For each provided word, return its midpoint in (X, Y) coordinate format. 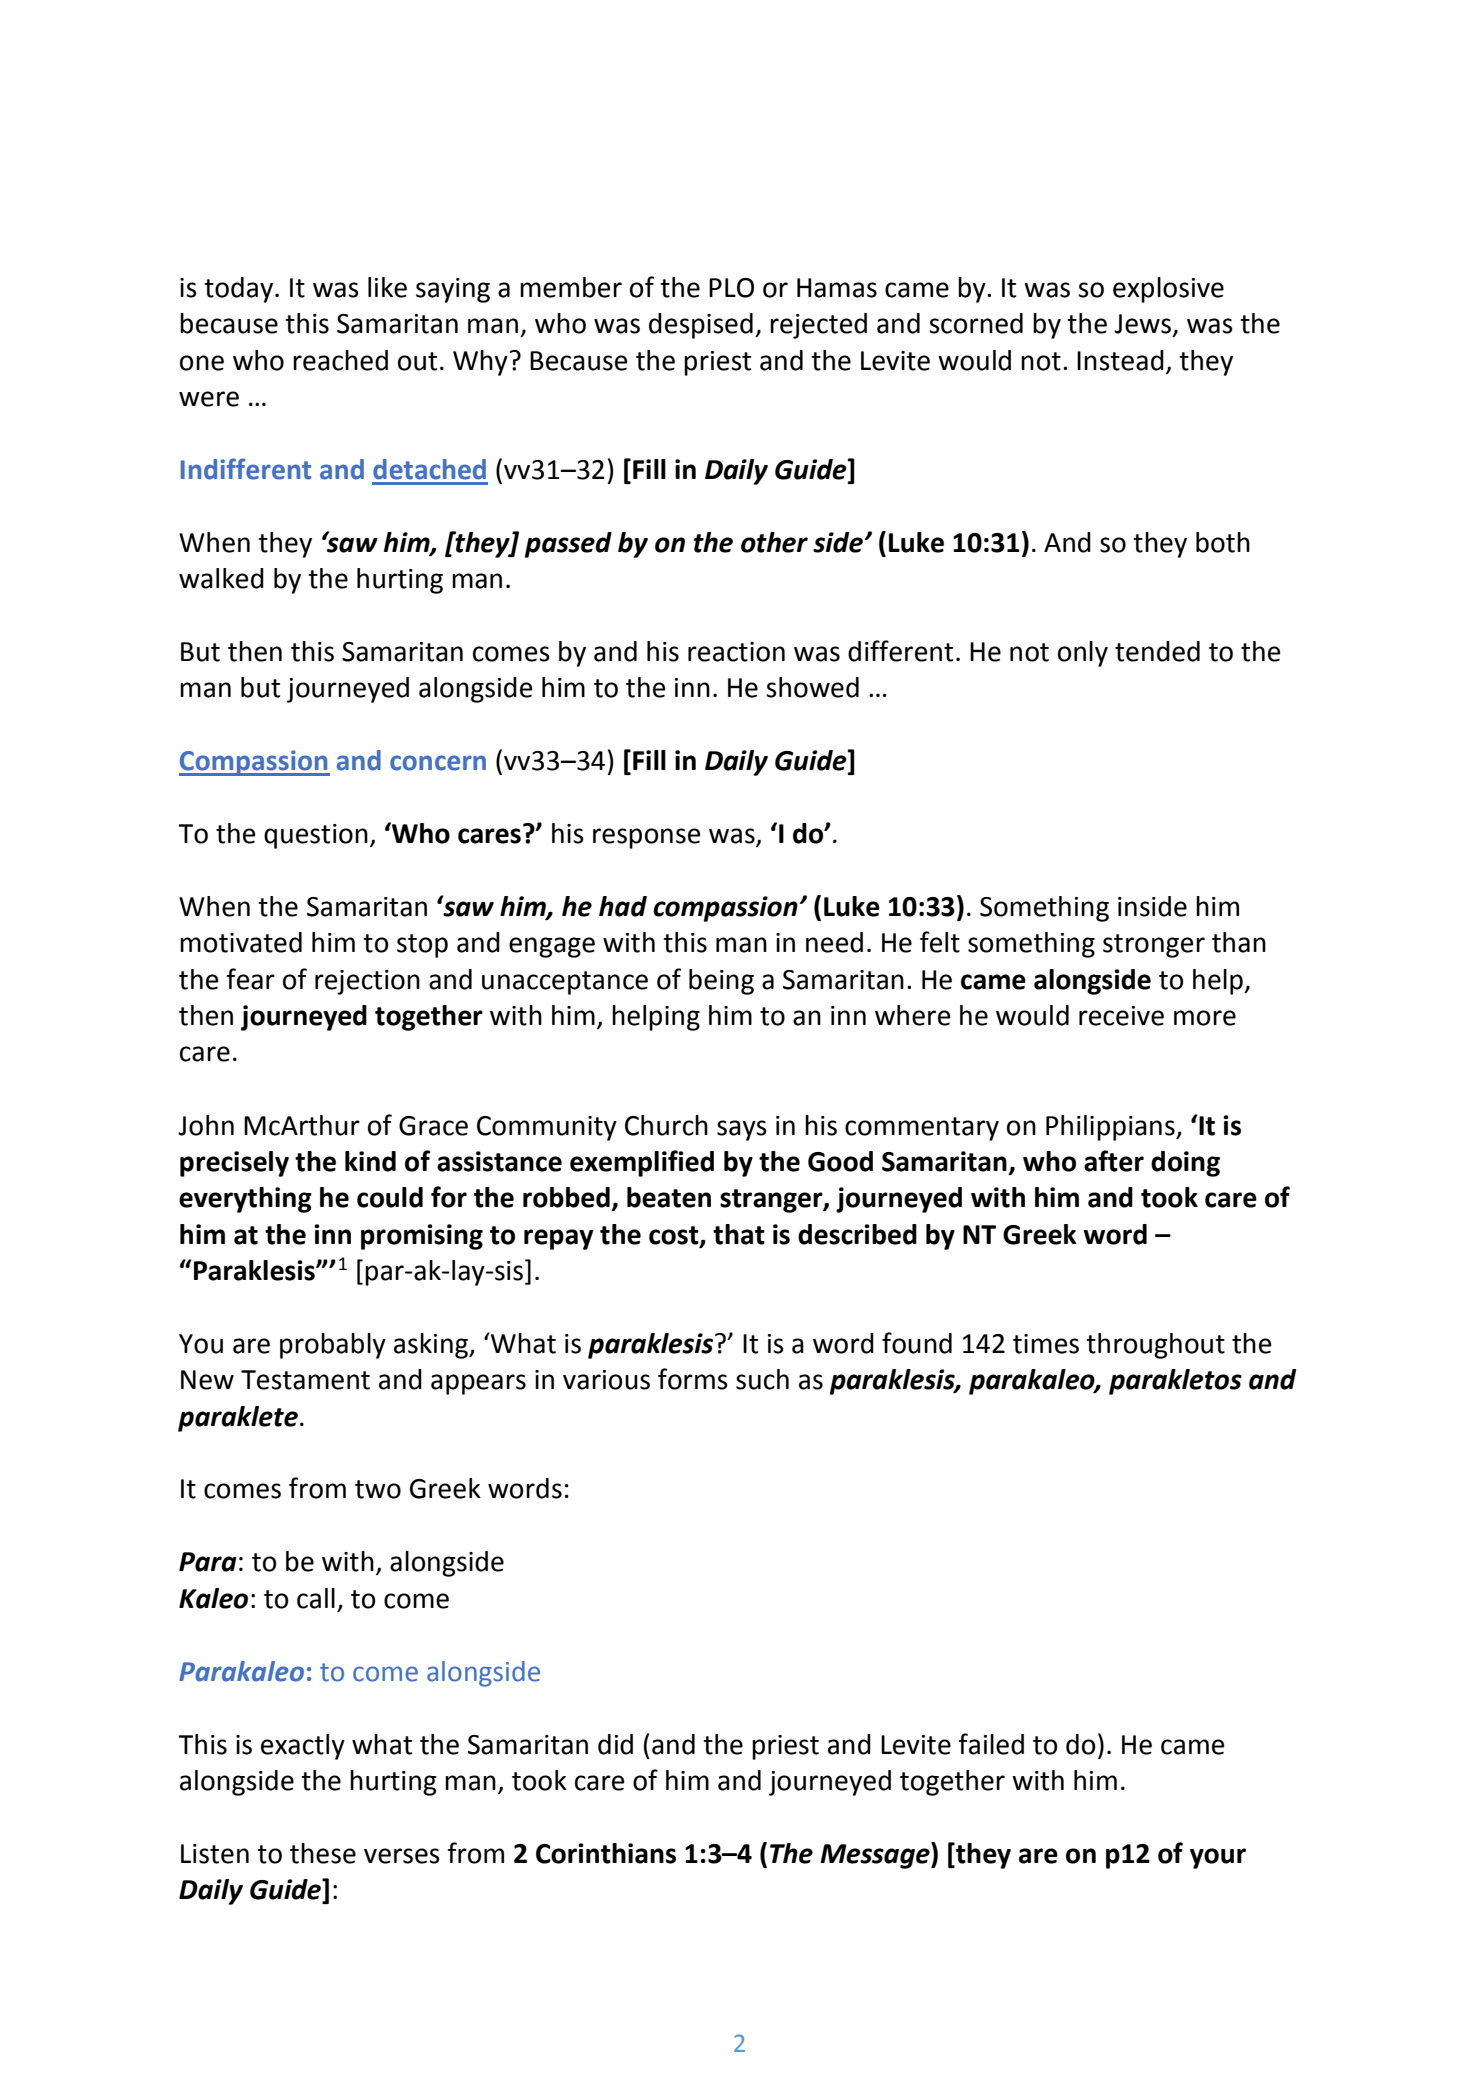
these (323, 1853)
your (1218, 1858)
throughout (1155, 1346)
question (316, 836)
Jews (1142, 324)
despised (701, 326)
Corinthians (606, 1853)
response (646, 838)
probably (333, 1346)
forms (693, 1379)
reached (340, 360)
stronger (1154, 946)
